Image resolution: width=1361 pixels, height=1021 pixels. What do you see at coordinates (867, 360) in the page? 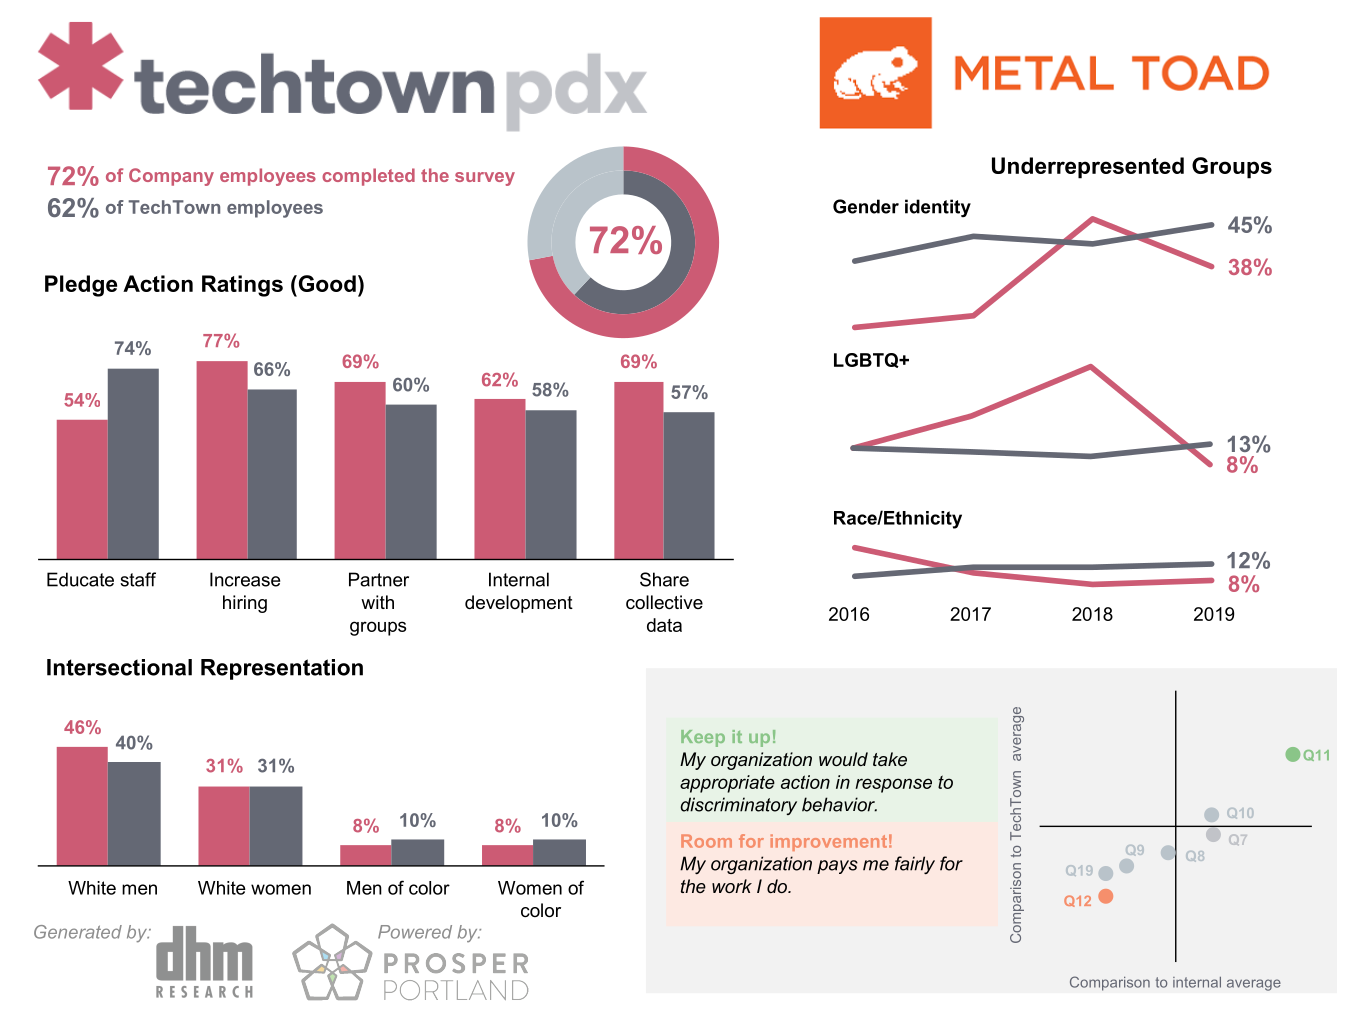
I see `LGBTQ` at bounding box center [867, 360].
